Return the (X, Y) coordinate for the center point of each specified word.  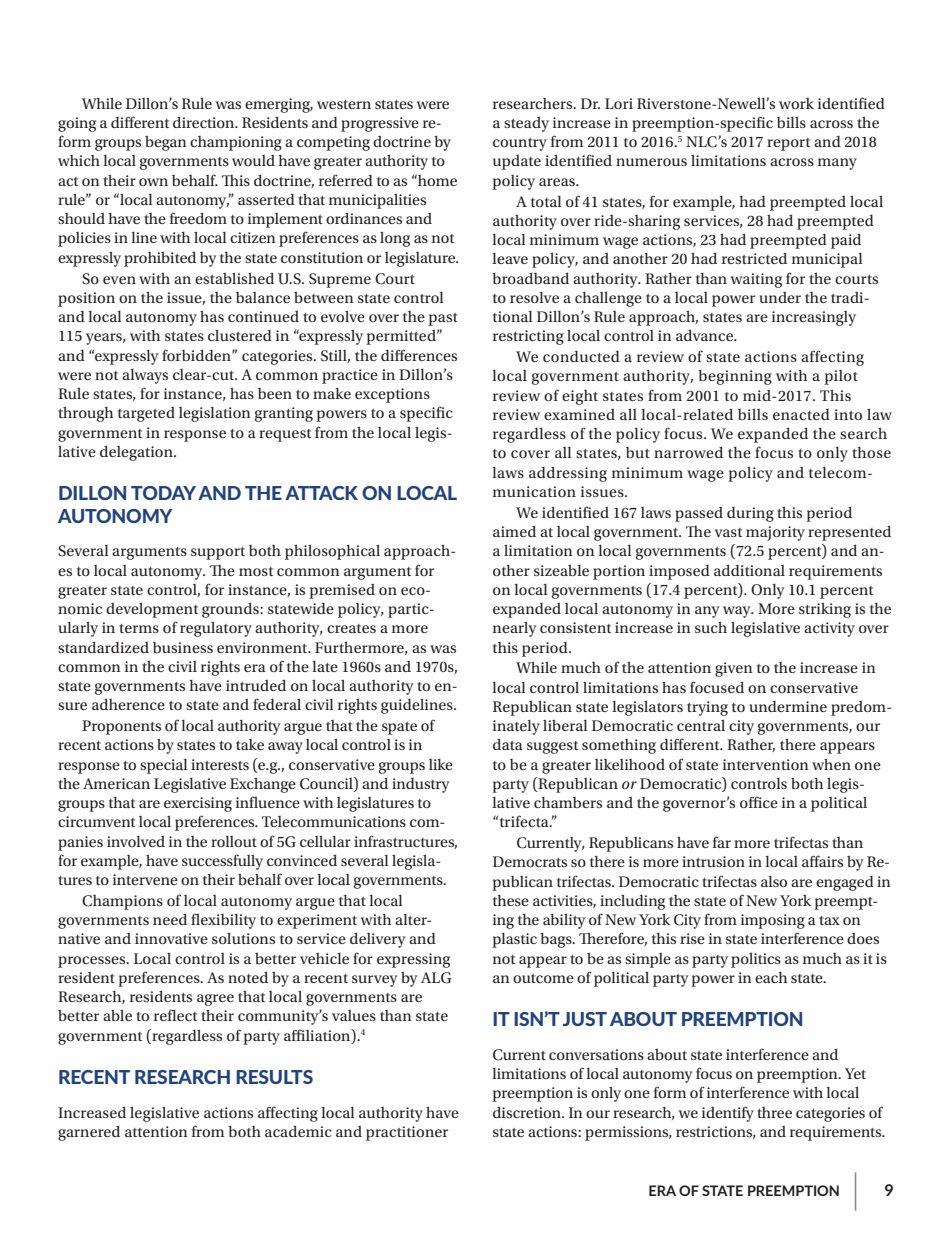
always (145, 376)
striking (825, 610)
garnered (89, 1133)
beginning (735, 377)
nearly (515, 629)
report (788, 144)
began (166, 143)
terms (139, 628)
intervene (145, 879)
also (774, 881)
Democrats (530, 861)
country (520, 144)
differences (419, 355)
